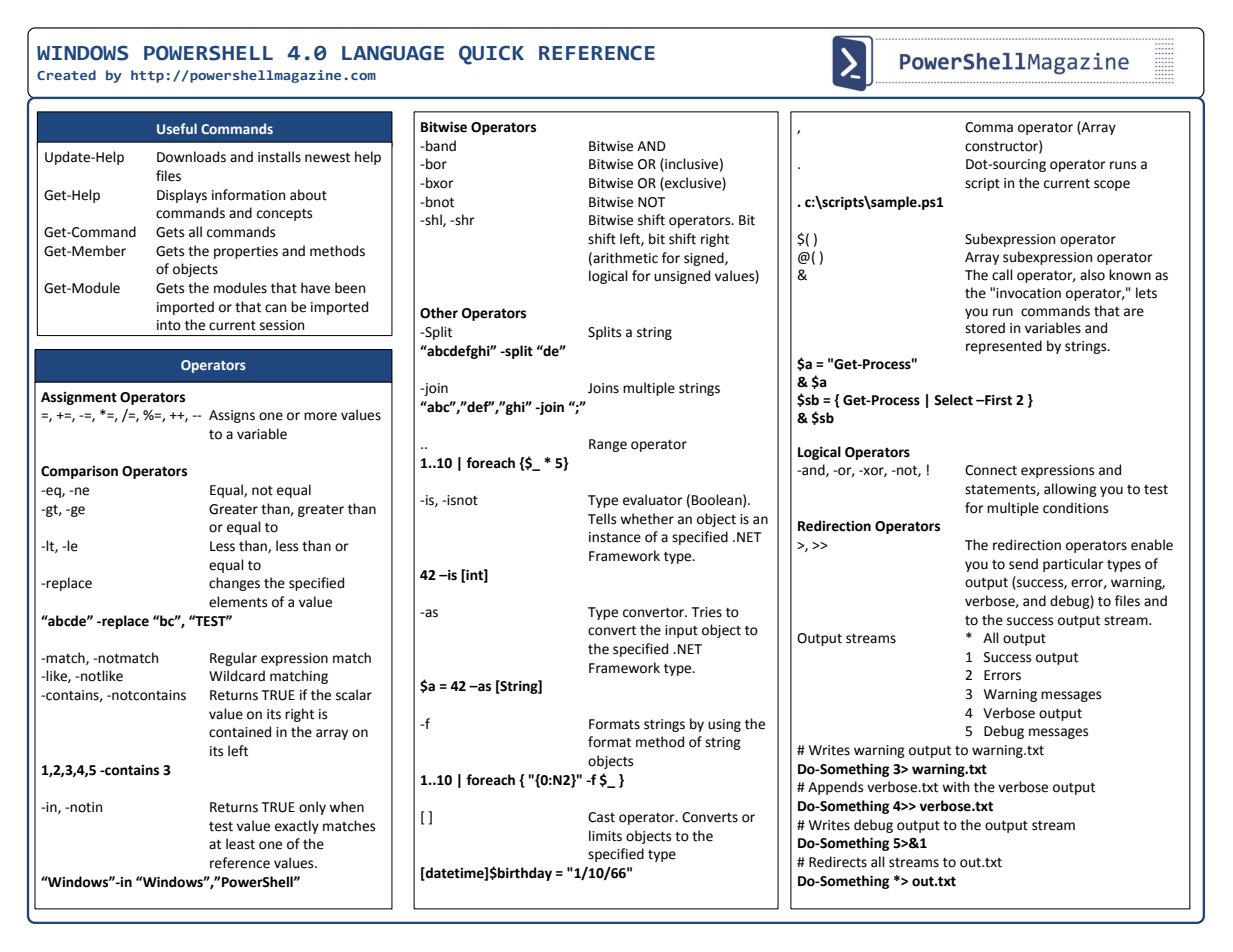  I want to click on QUICK, so click(491, 55).
